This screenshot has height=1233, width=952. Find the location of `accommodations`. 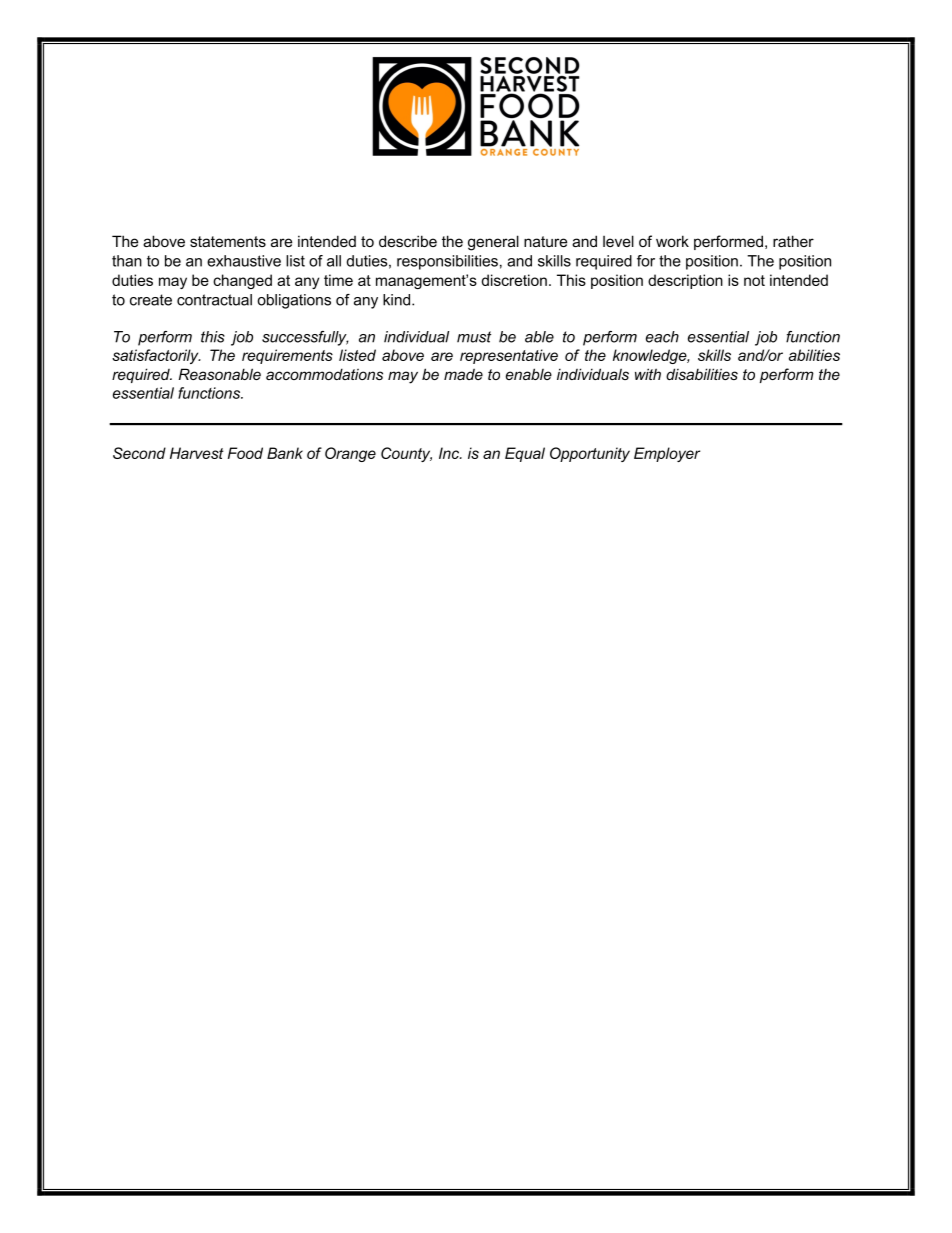

accommodations is located at coordinates (324, 374).
